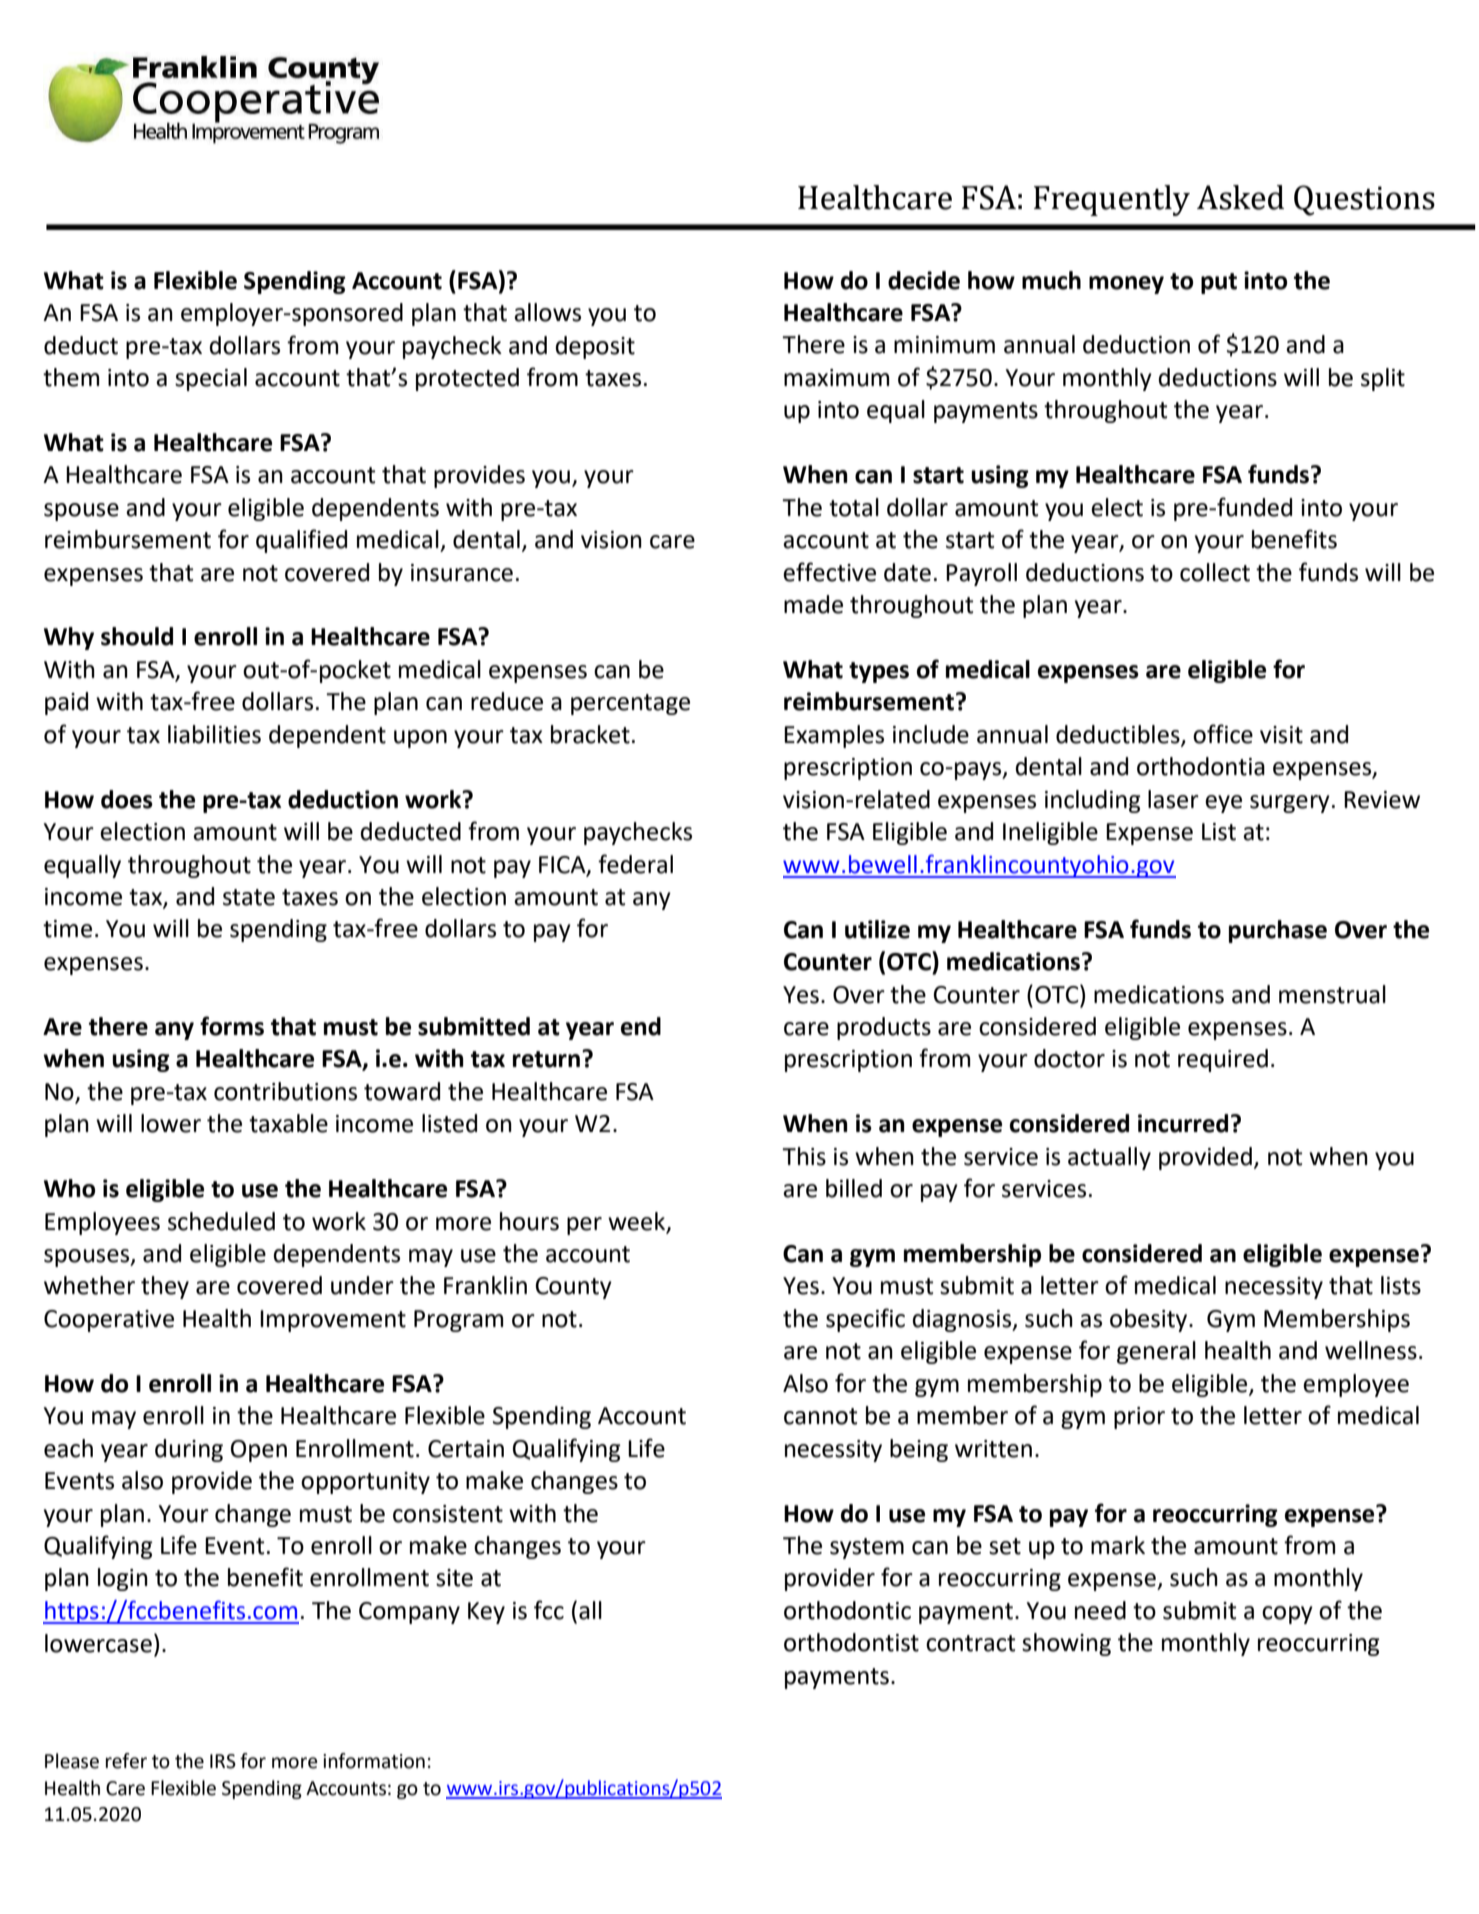 This page has width=1479, height=1914. I want to click on forms, so click(232, 1026).
